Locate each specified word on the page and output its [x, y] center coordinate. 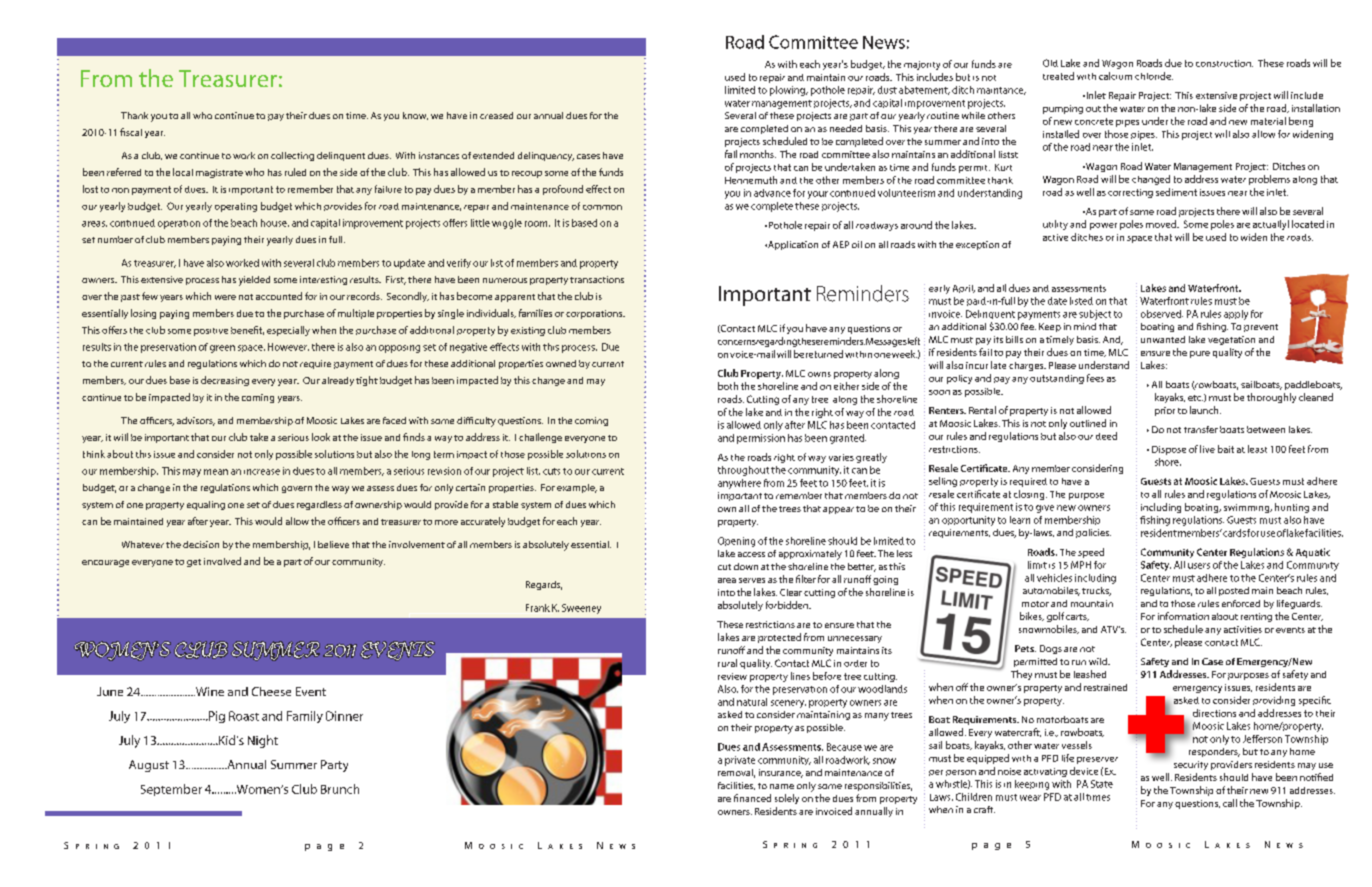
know [415, 116]
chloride [1154, 76]
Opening [736, 542]
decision [201, 544]
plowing [788, 91]
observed [1162, 314]
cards [1234, 533]
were [225, 297]
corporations [595, 314]
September [171, 790]
